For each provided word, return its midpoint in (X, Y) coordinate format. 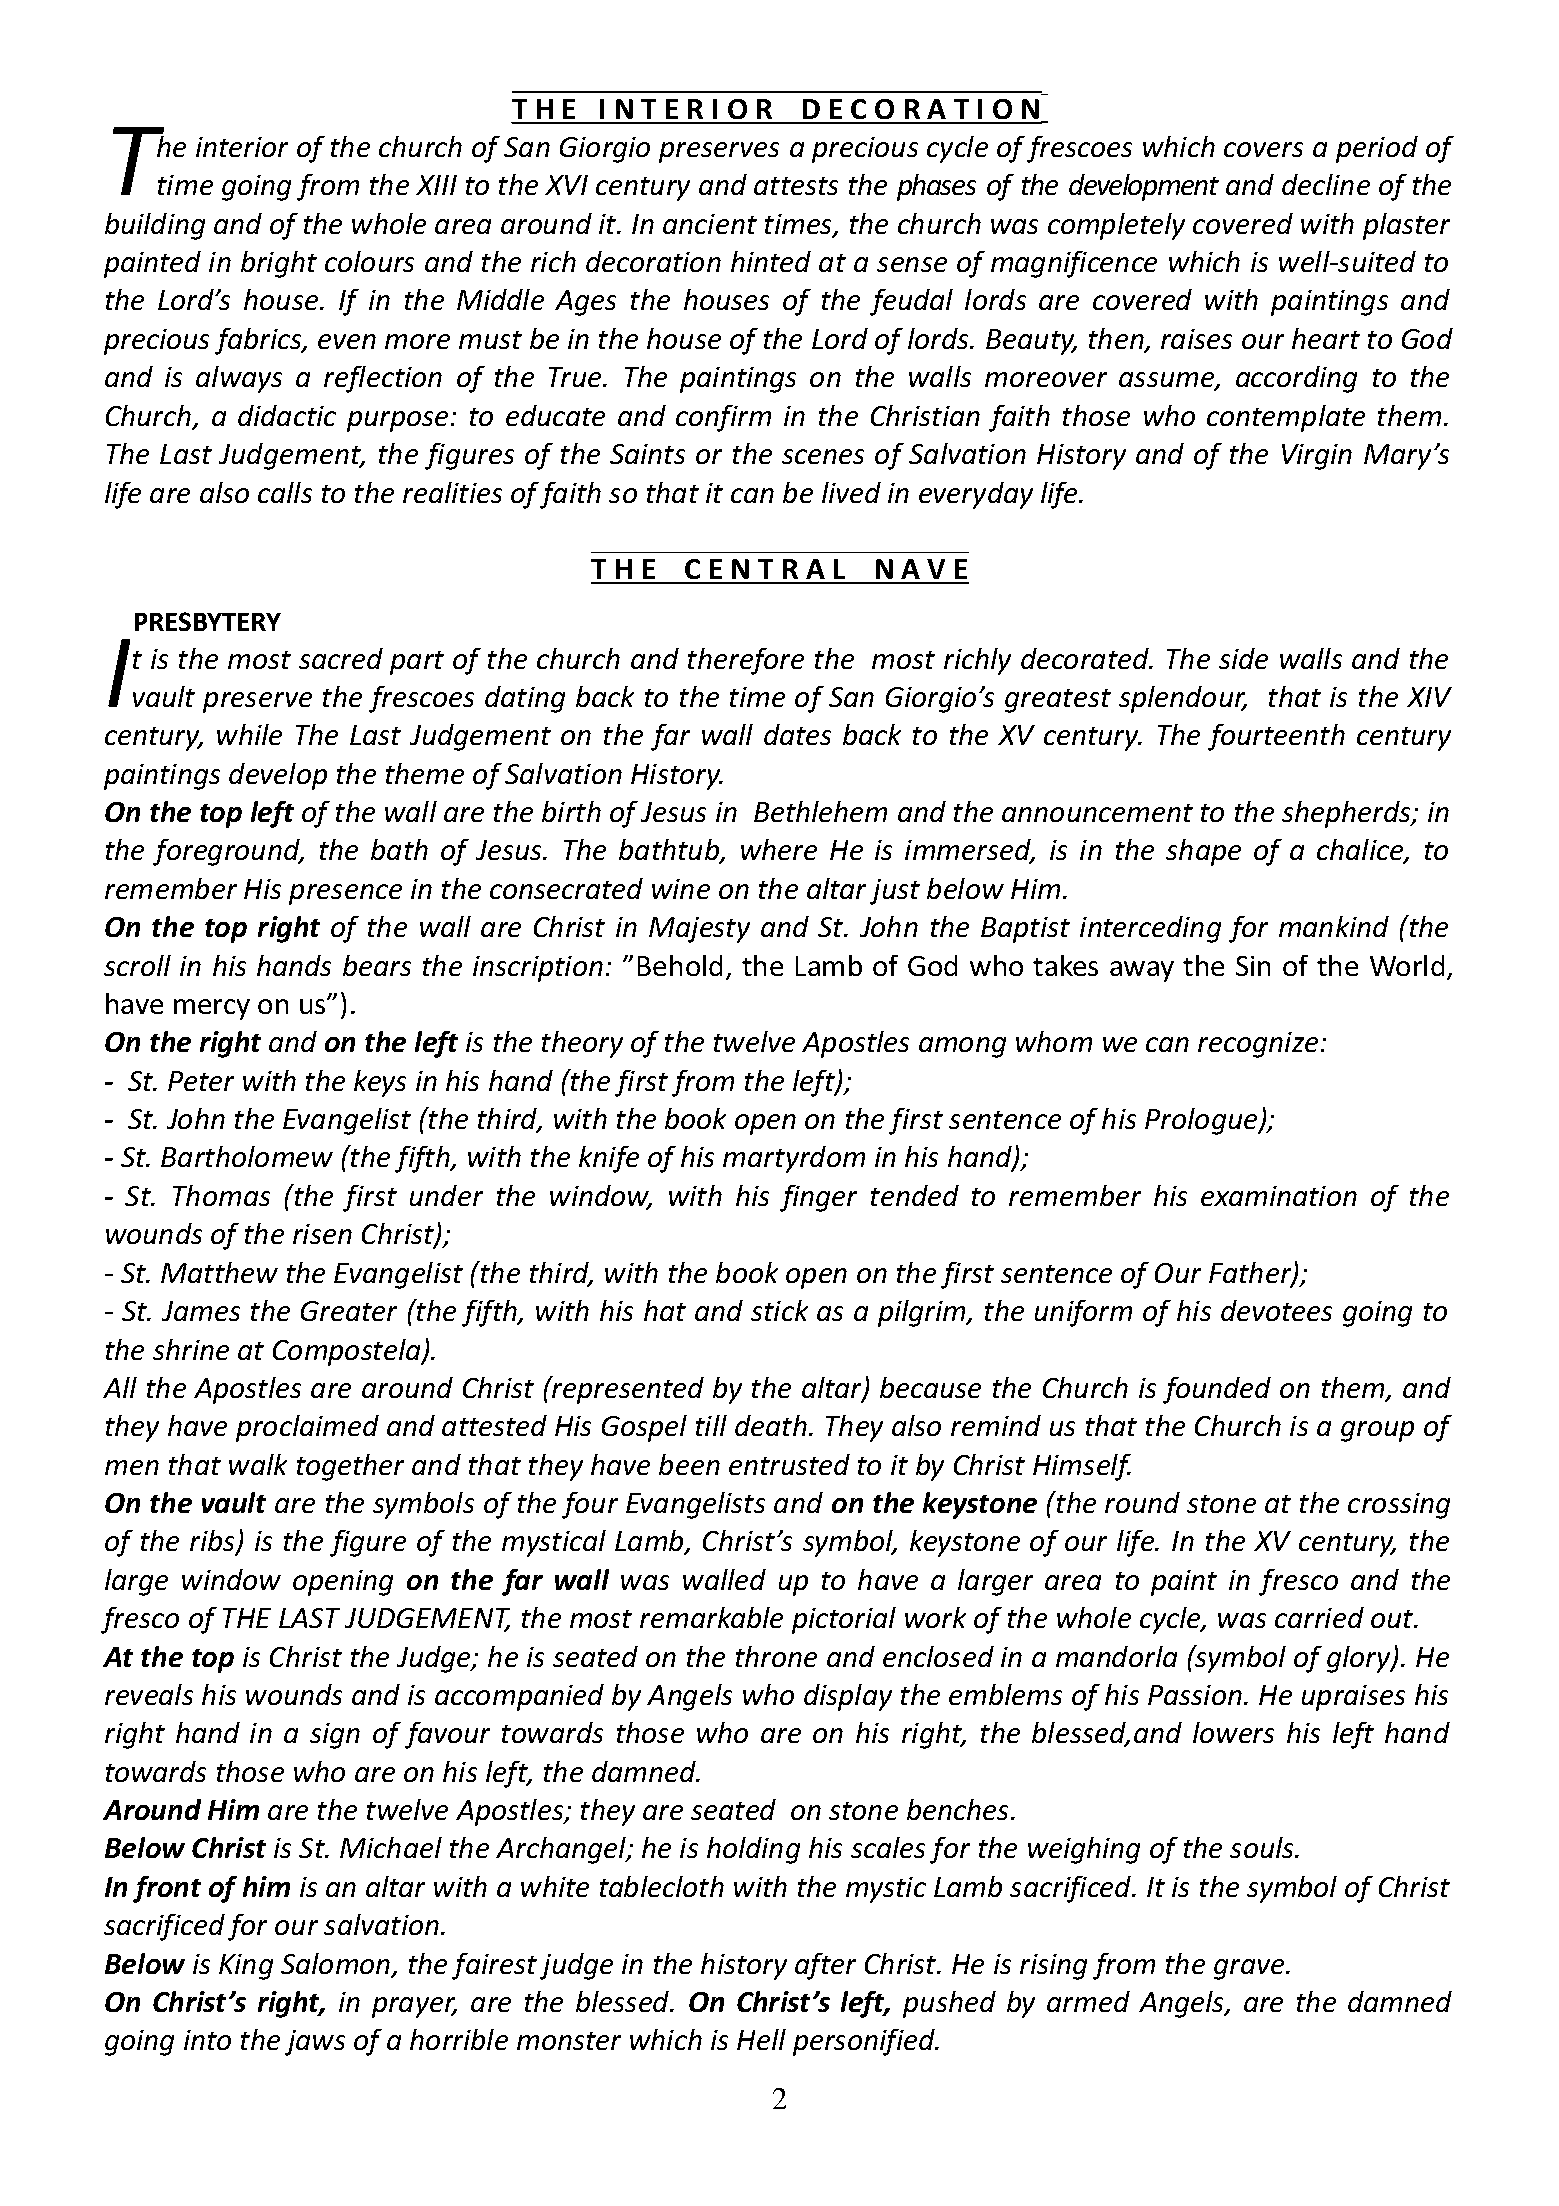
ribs (213, 1542)
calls (285, 492)
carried (1319, 1617)
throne (776, 1656)
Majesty (699, 930)
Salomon (337, 1965)
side (1243, 658)
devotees (1276, 1310)
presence (345, 894)
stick (779, 1310)
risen (322, 1234)
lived (851, 492)
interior (242, 147)
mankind (1334, 926)
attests (796, 186)
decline (1326, 184)
